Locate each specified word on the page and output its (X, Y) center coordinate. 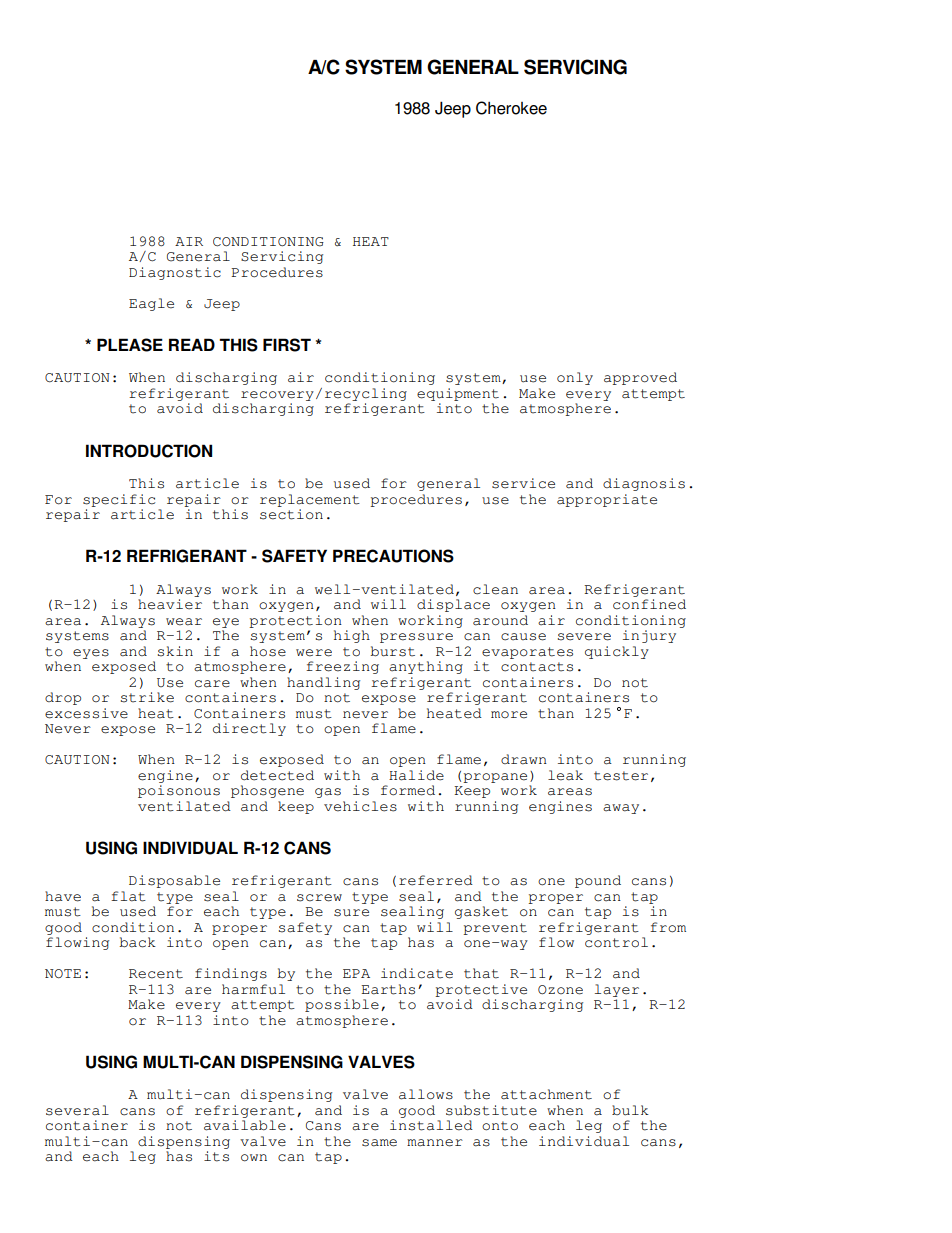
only (575, 378)
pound (598, 881)
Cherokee (511, 108)
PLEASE (130, 345)
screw (319, 898)
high (352, 636)
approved (640, 378)
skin (175, 651)
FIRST (287, 345)
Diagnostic (175, 273)
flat (128, 896)
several (77, 1110)
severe (584, 637)
